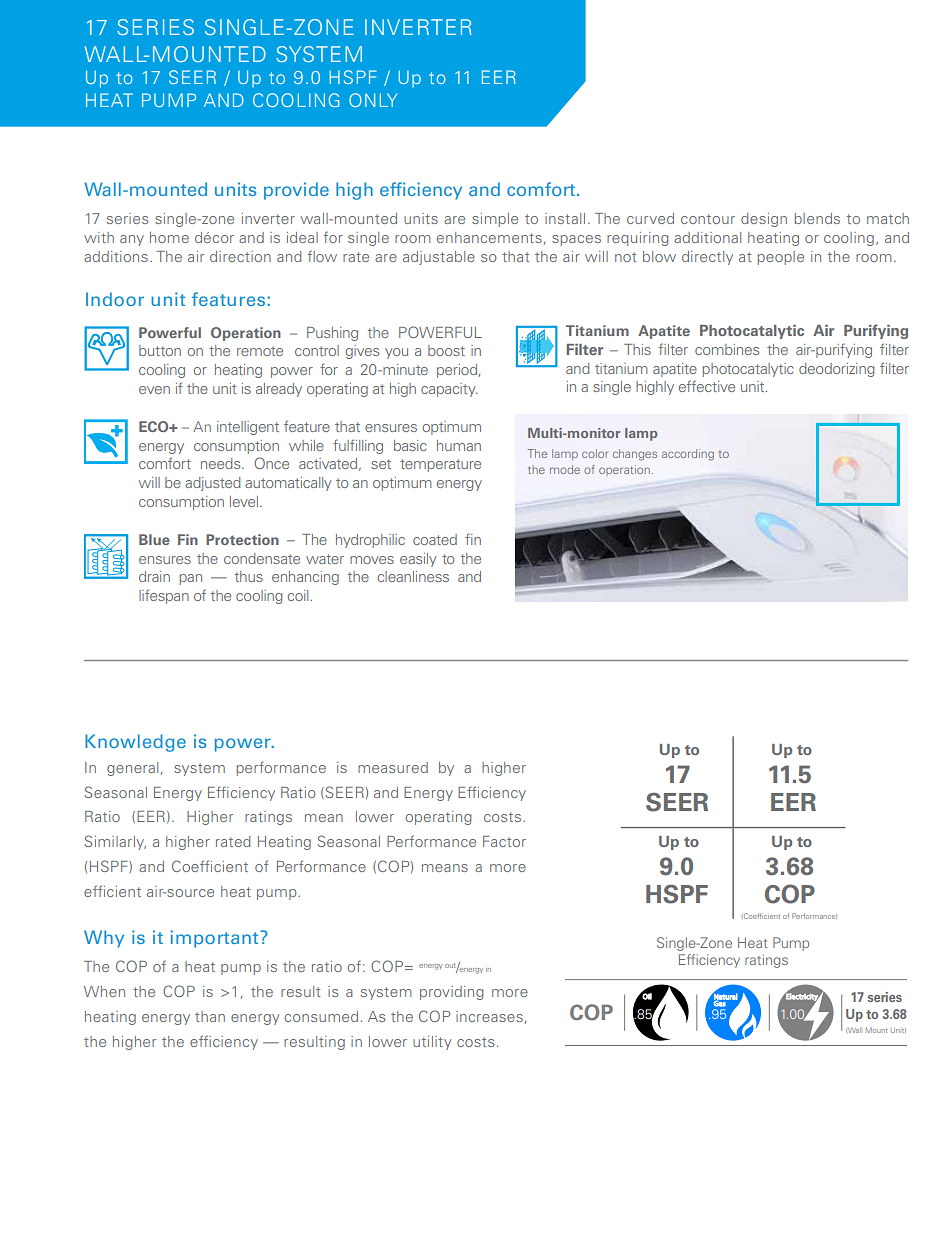 This screenshot has width=952, height=1233. Describe the element at coordinates (210, 1016) in the screenshot. I see `than` at that location.
